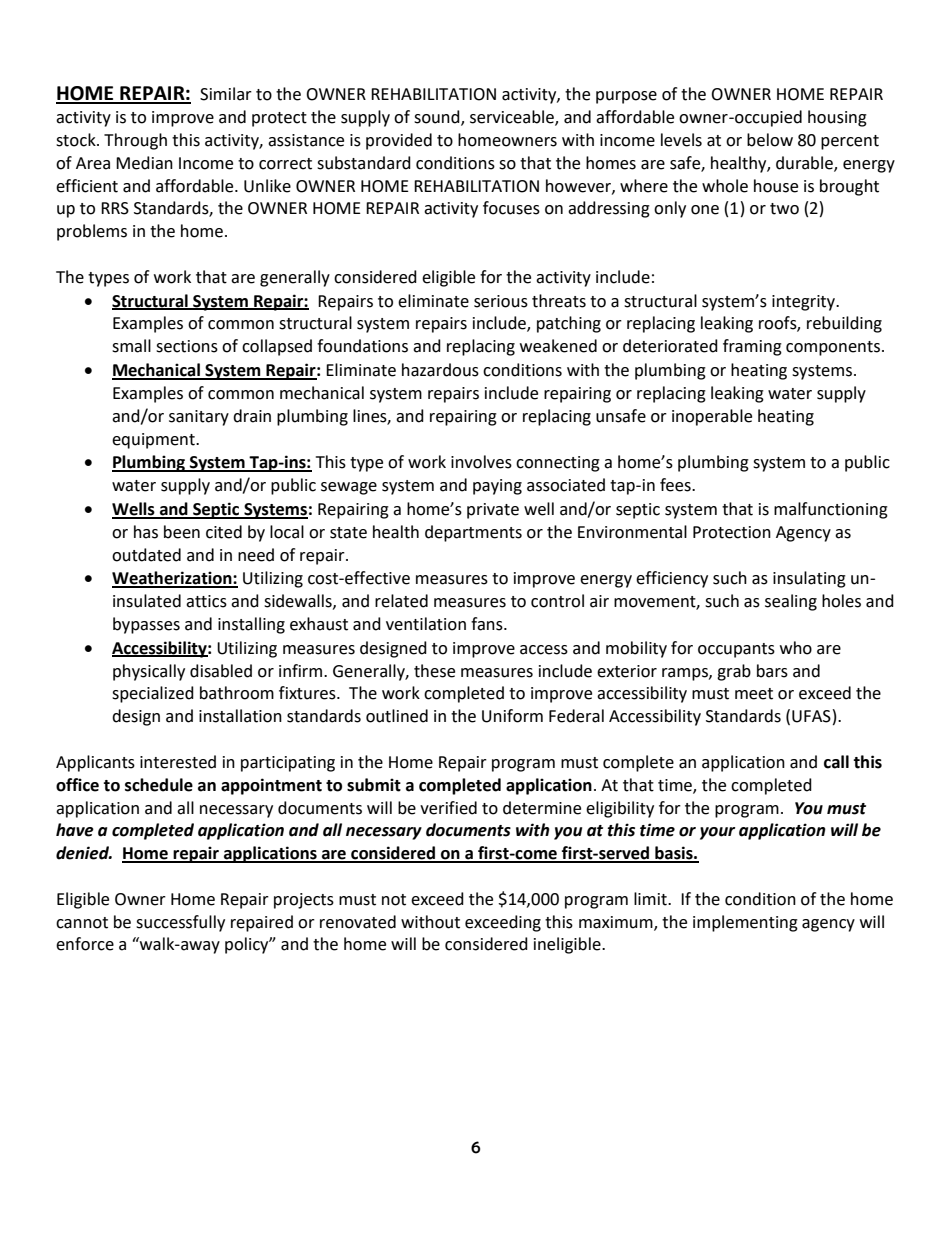  Describe the element at coordinates (135, 141) in the page. I see `Through` at that location.
